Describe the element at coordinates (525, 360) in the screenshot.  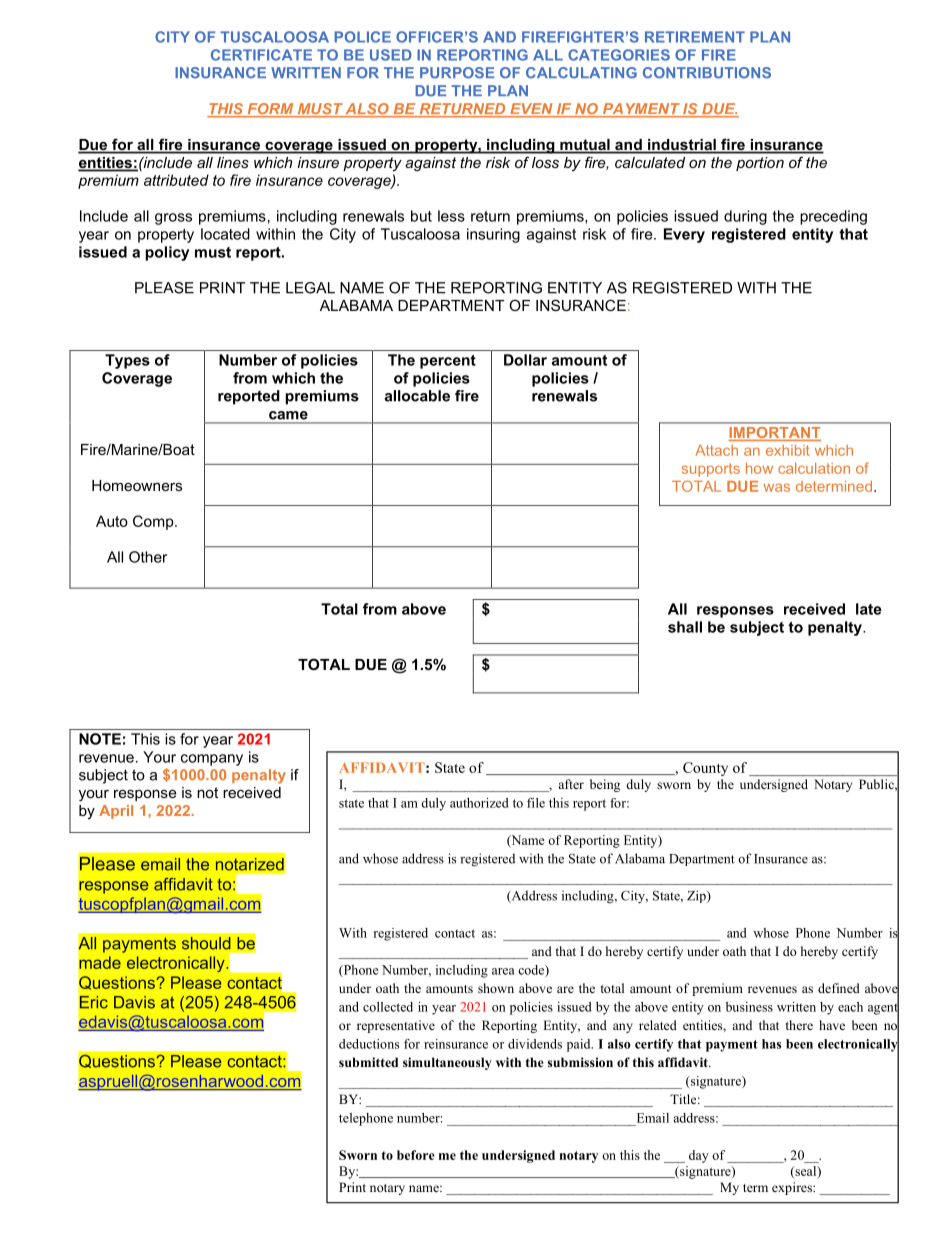
I see `Dollar` at that location.
